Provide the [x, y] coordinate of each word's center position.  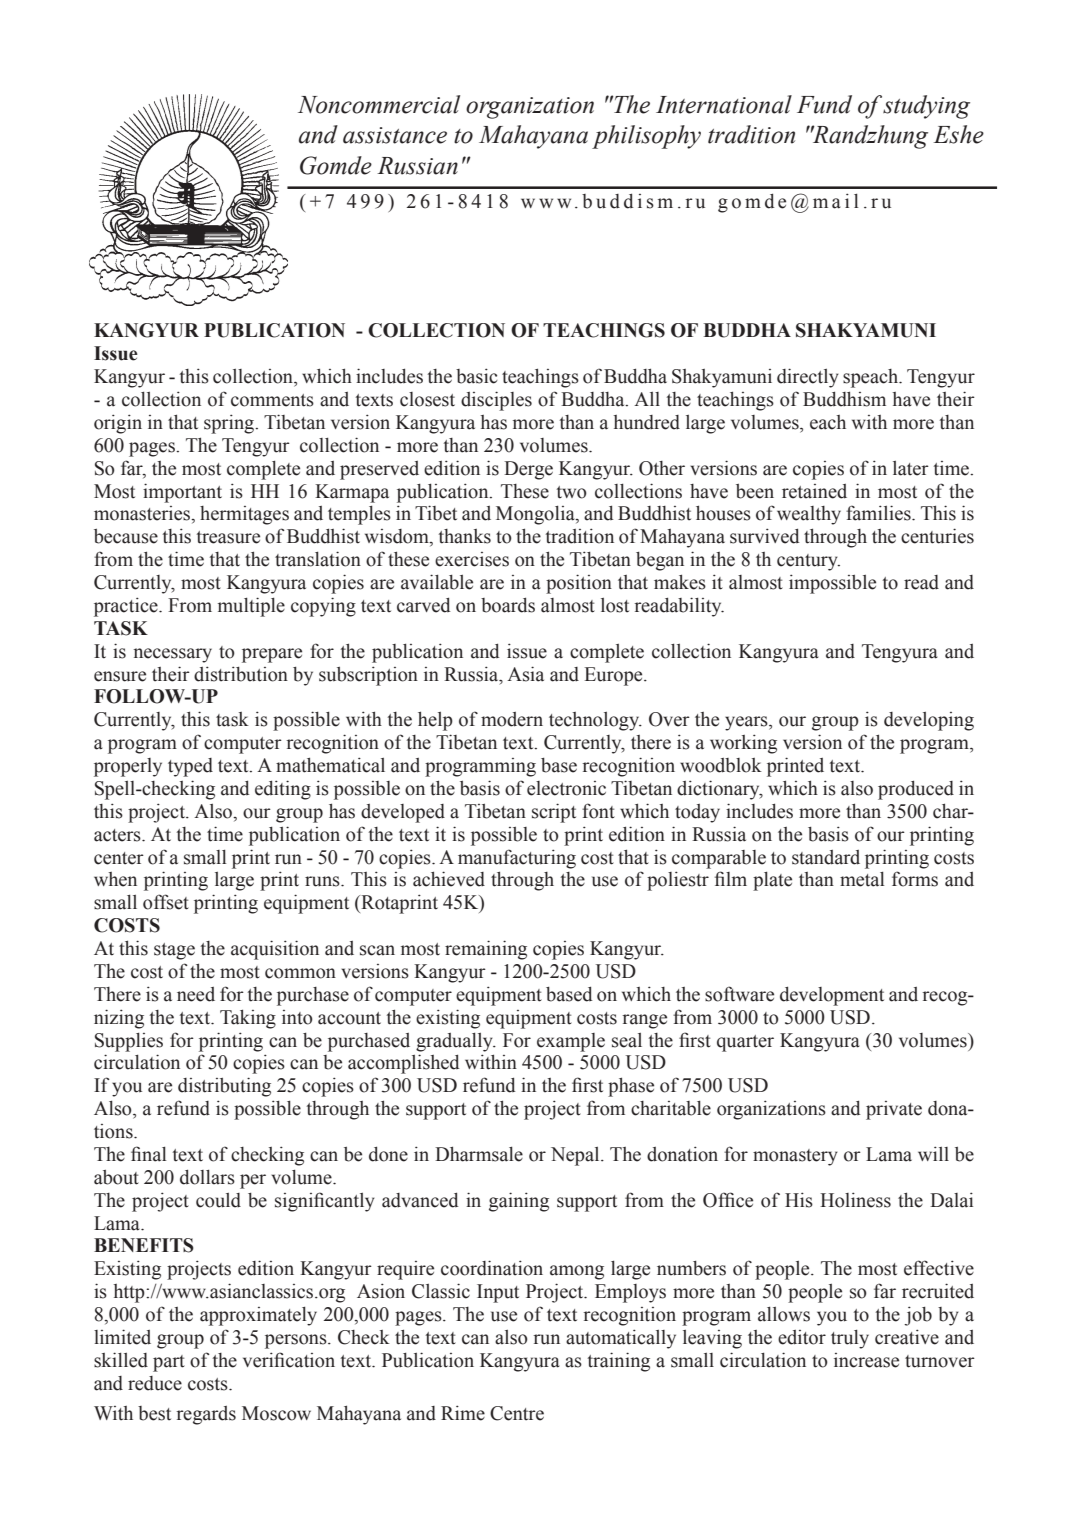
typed [190, 767]
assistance [395, 135]
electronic [566, 788]
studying [926, 107]
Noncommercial [379, 104]
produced [916, 790]
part [169, 1363]
